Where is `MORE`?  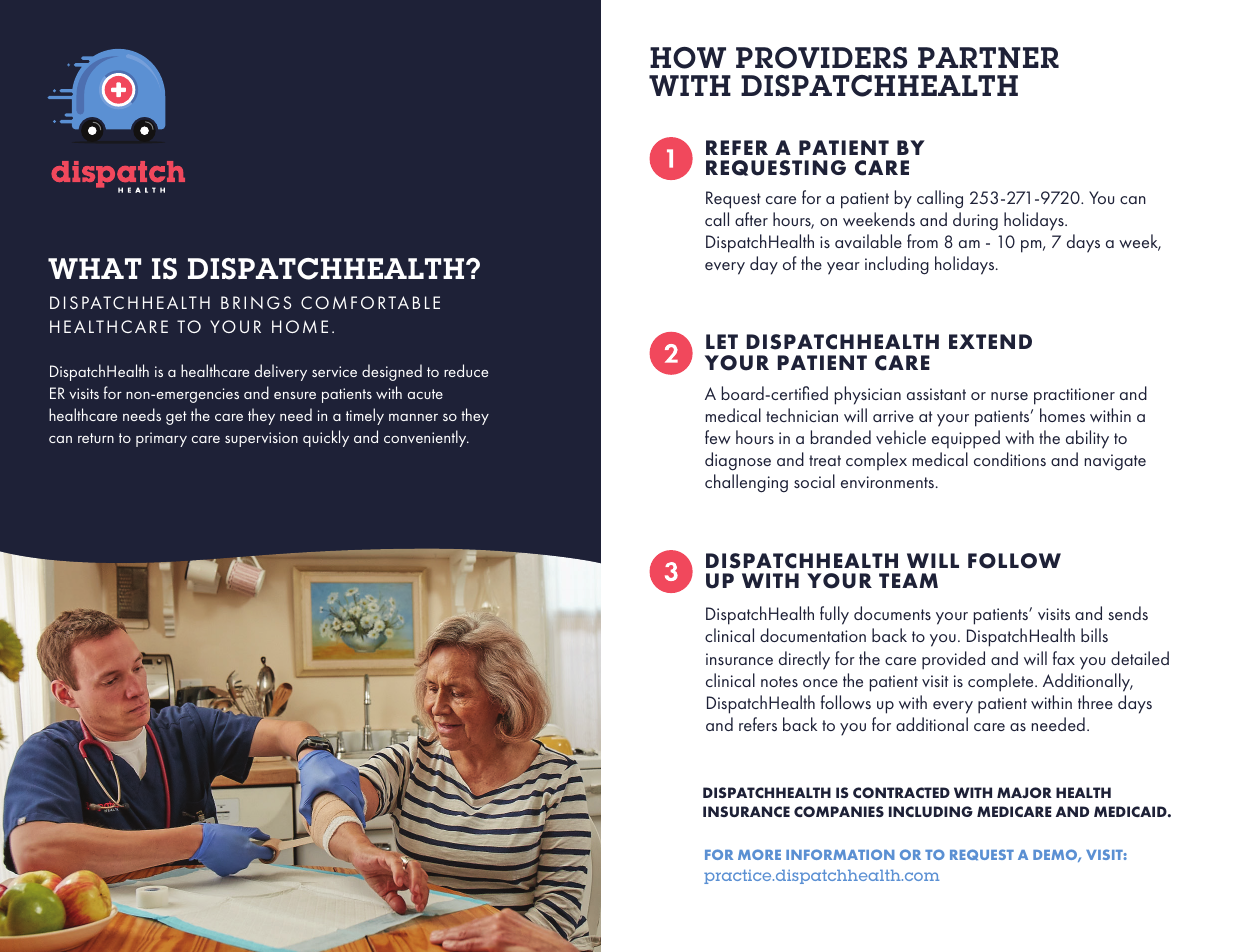
MORE is located at coordinates (759, 854).
